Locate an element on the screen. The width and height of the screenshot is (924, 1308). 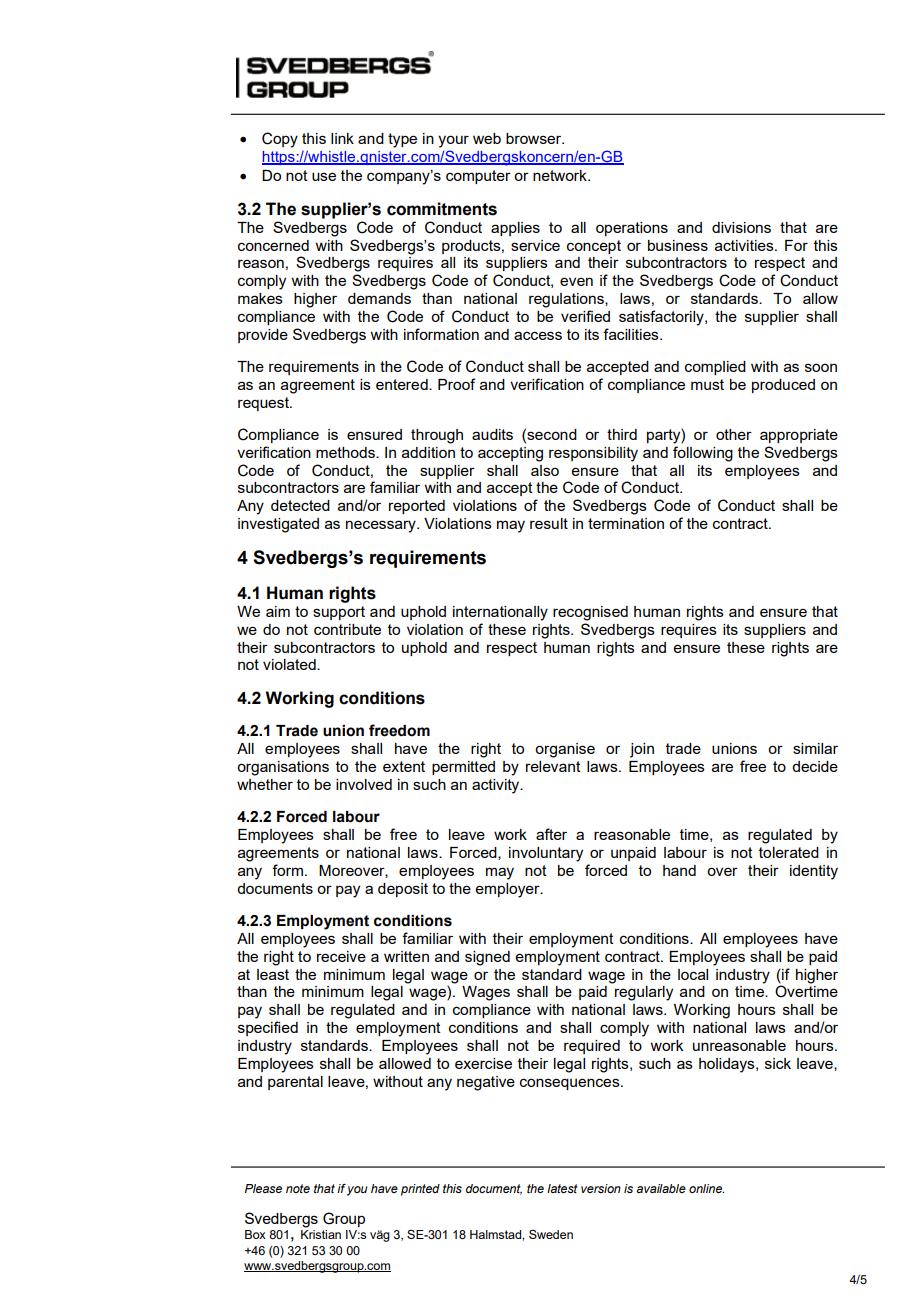
note is located at coordinates (298, 1188).
